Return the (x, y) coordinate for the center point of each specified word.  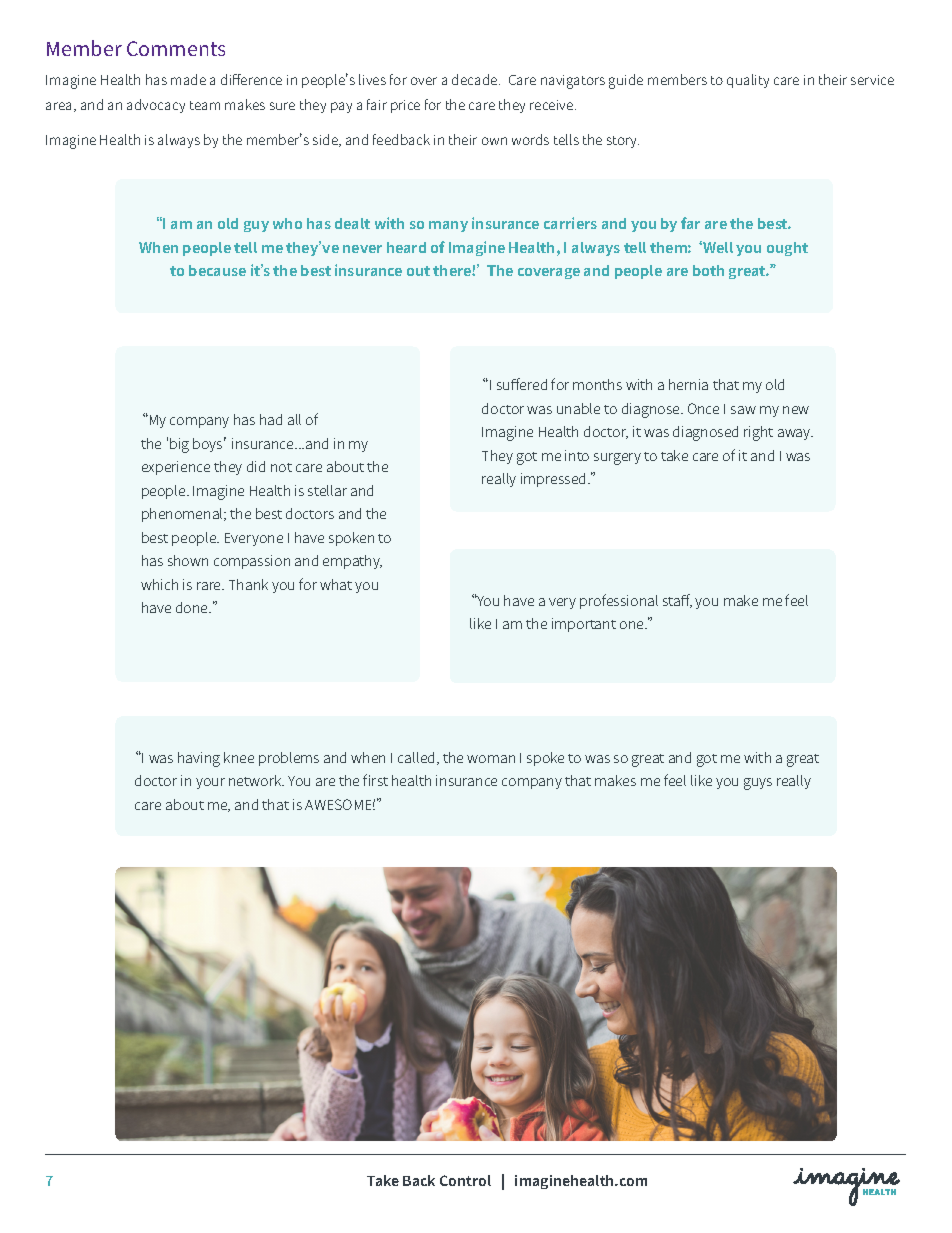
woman (491, 759)
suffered (522, 384)
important (584, 625)
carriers (570, 223)
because (217, 270)
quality (748, 81)
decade (476, 79)
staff (677, 601)
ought (787, 249)
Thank (248, 584)
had (271, 419)
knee (239, 757)
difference (251, 79)
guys (758, 784)
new (796, 410)
